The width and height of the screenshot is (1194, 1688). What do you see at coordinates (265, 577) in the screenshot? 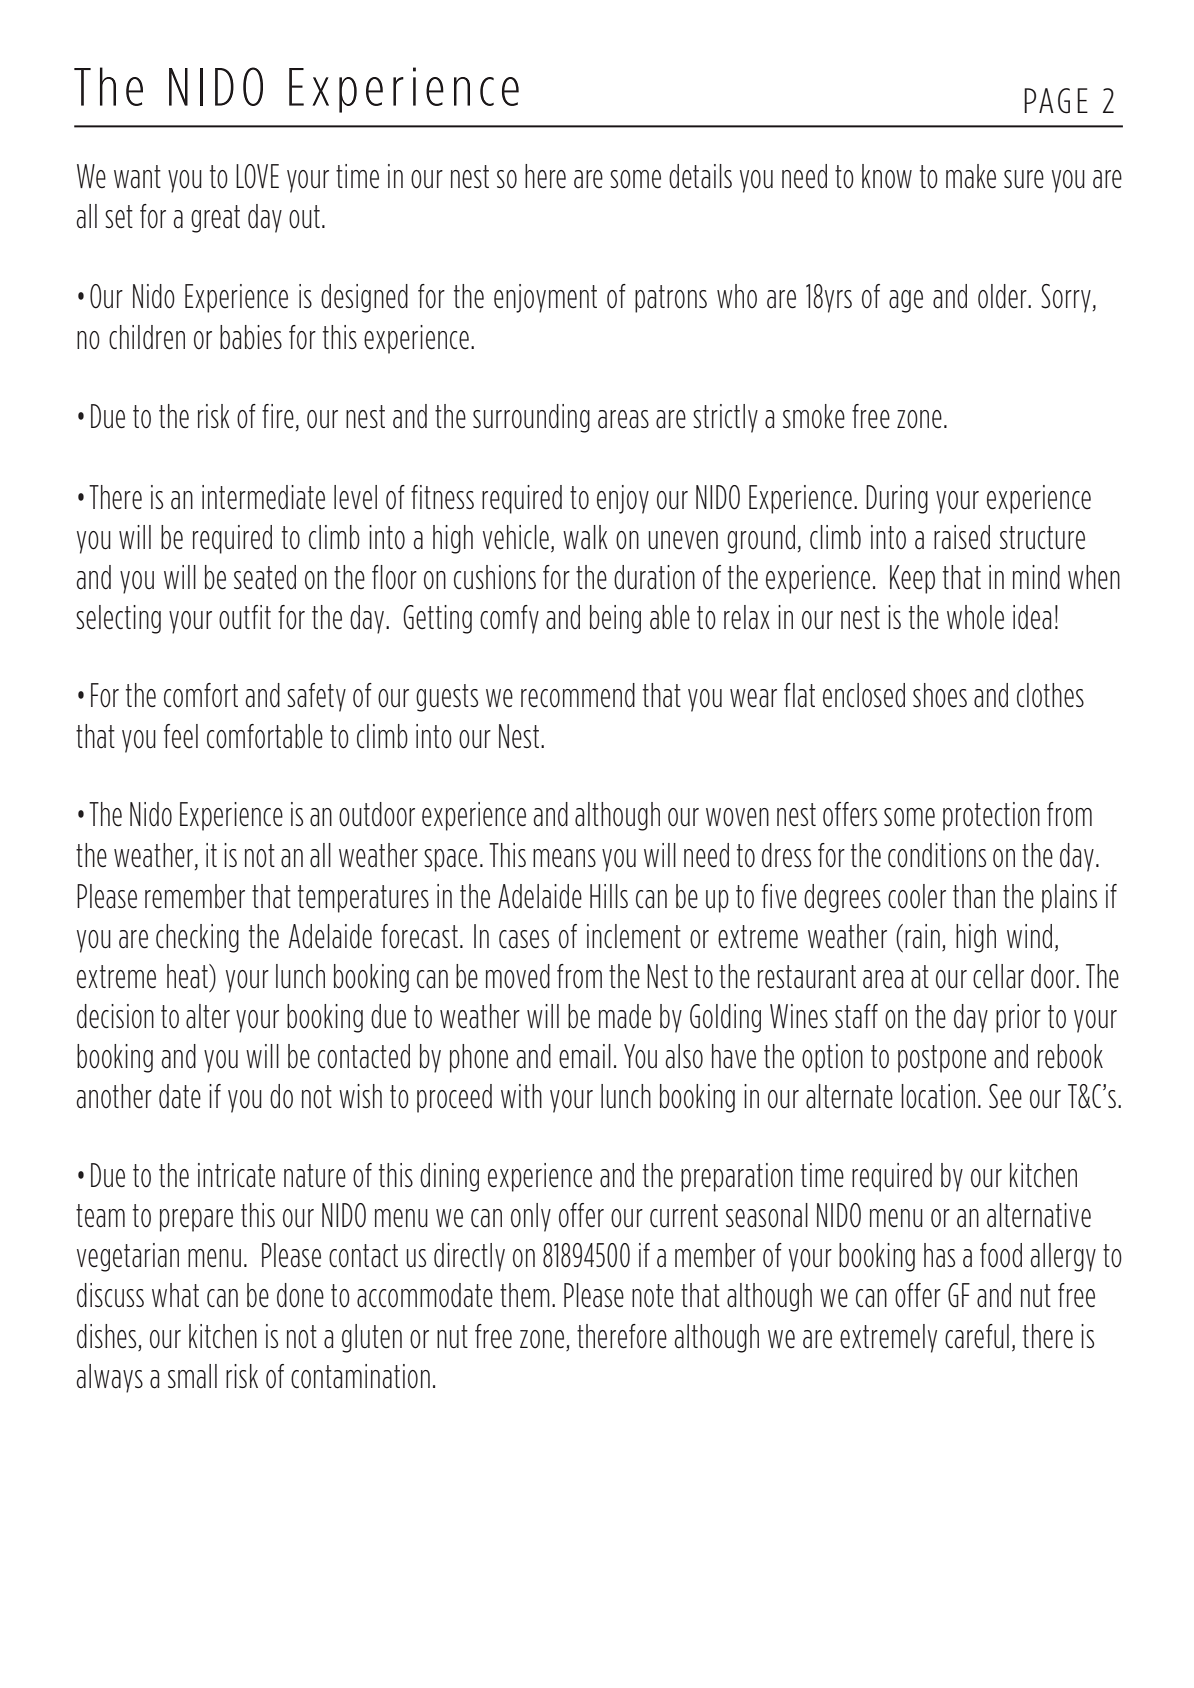
I see `seated` at bounding box center [265, 577].
